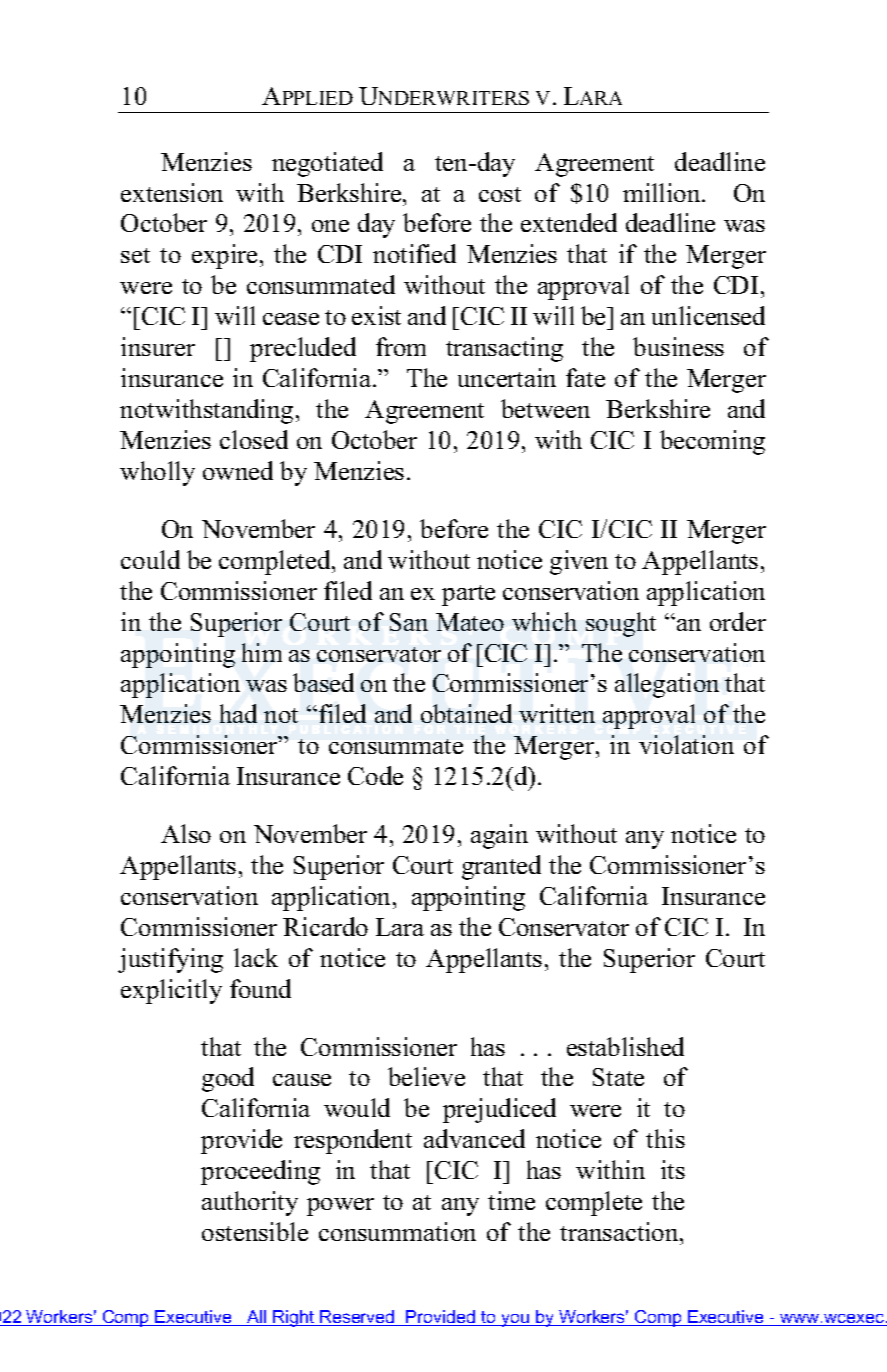 The image size is (887, 1372). Describe the element at coordinates (625, 1046) in the screenshot. I see `established` at that location.
